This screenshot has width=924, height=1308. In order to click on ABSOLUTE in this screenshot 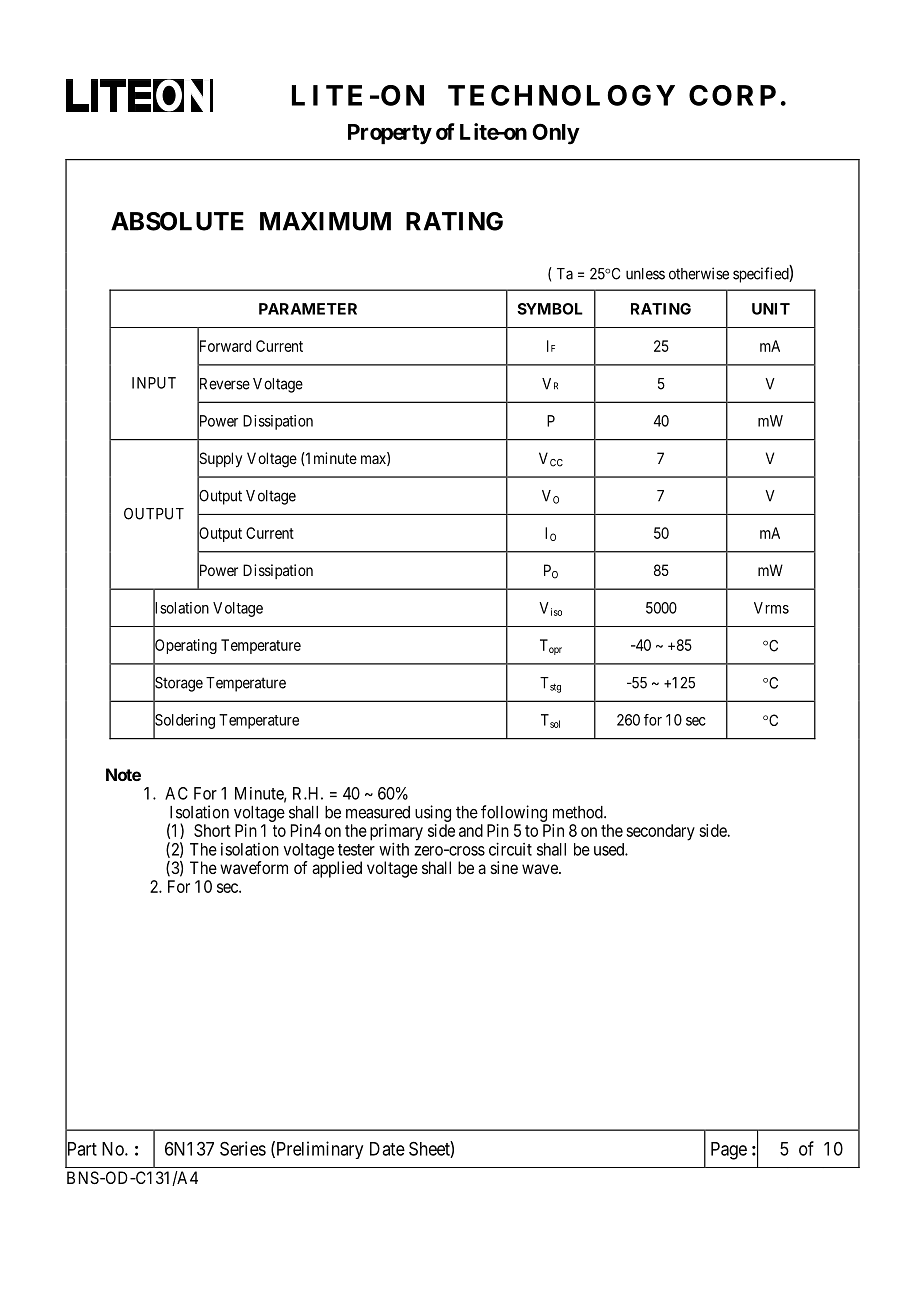, I will do `click(177, 221)`.
